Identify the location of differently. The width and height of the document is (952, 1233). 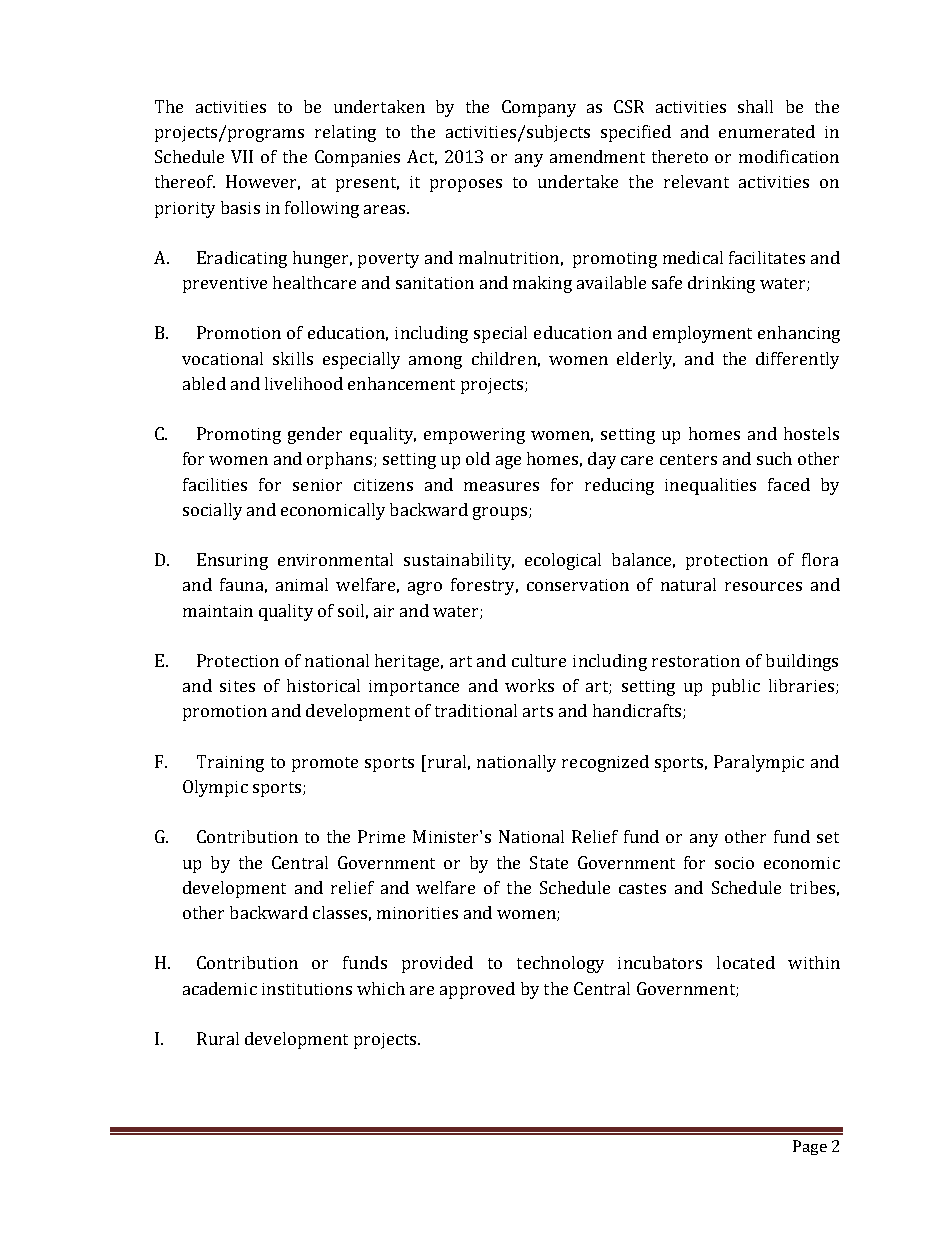
(797, 360).
